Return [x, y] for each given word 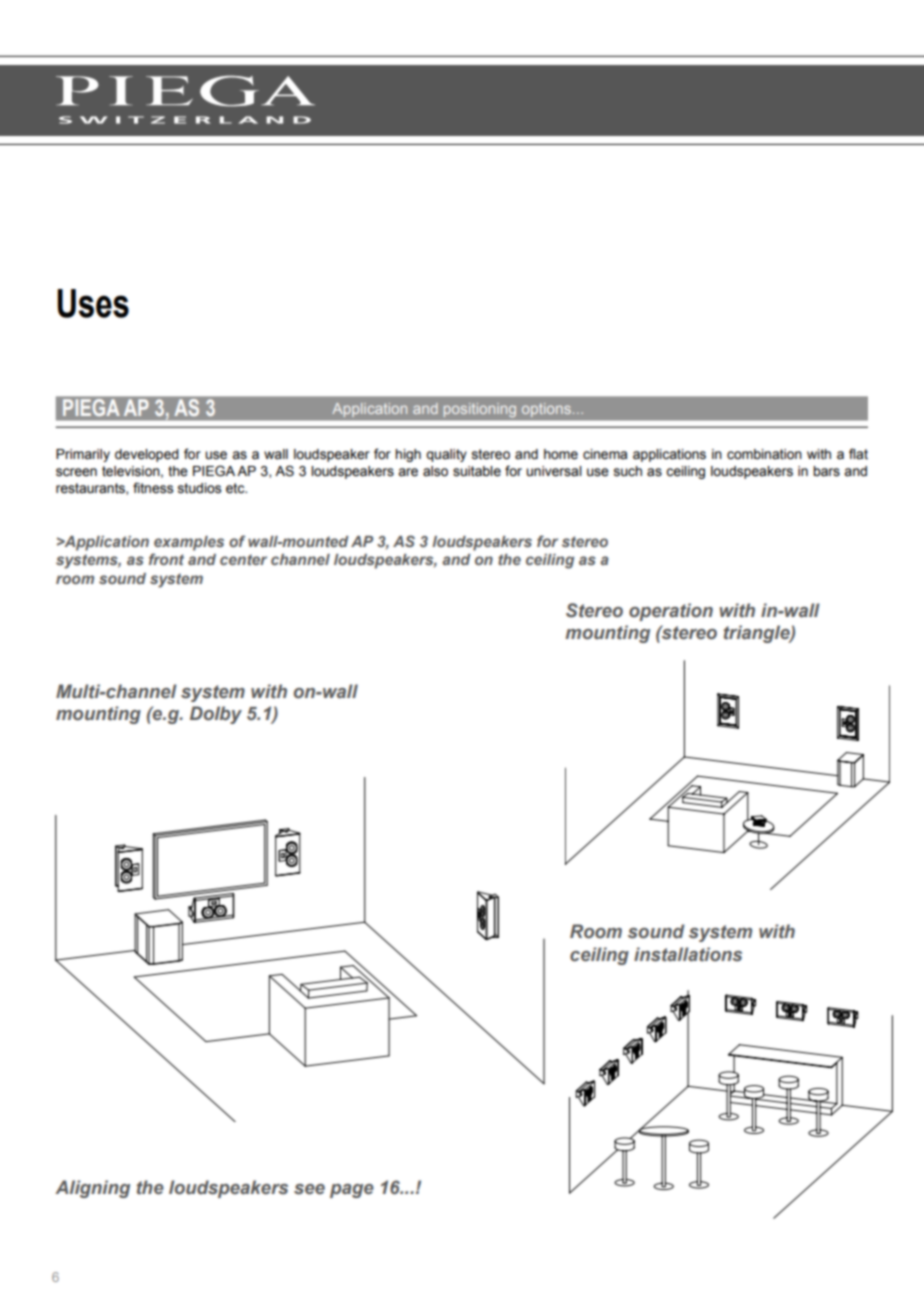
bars [826, 471]
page [352, 1191]
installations [688, 954]
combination [764, 454]
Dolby [216, 715]
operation [671, 612]
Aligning [92, 1189]
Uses [93, 303]
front [166, 559]
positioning [480, 410]
